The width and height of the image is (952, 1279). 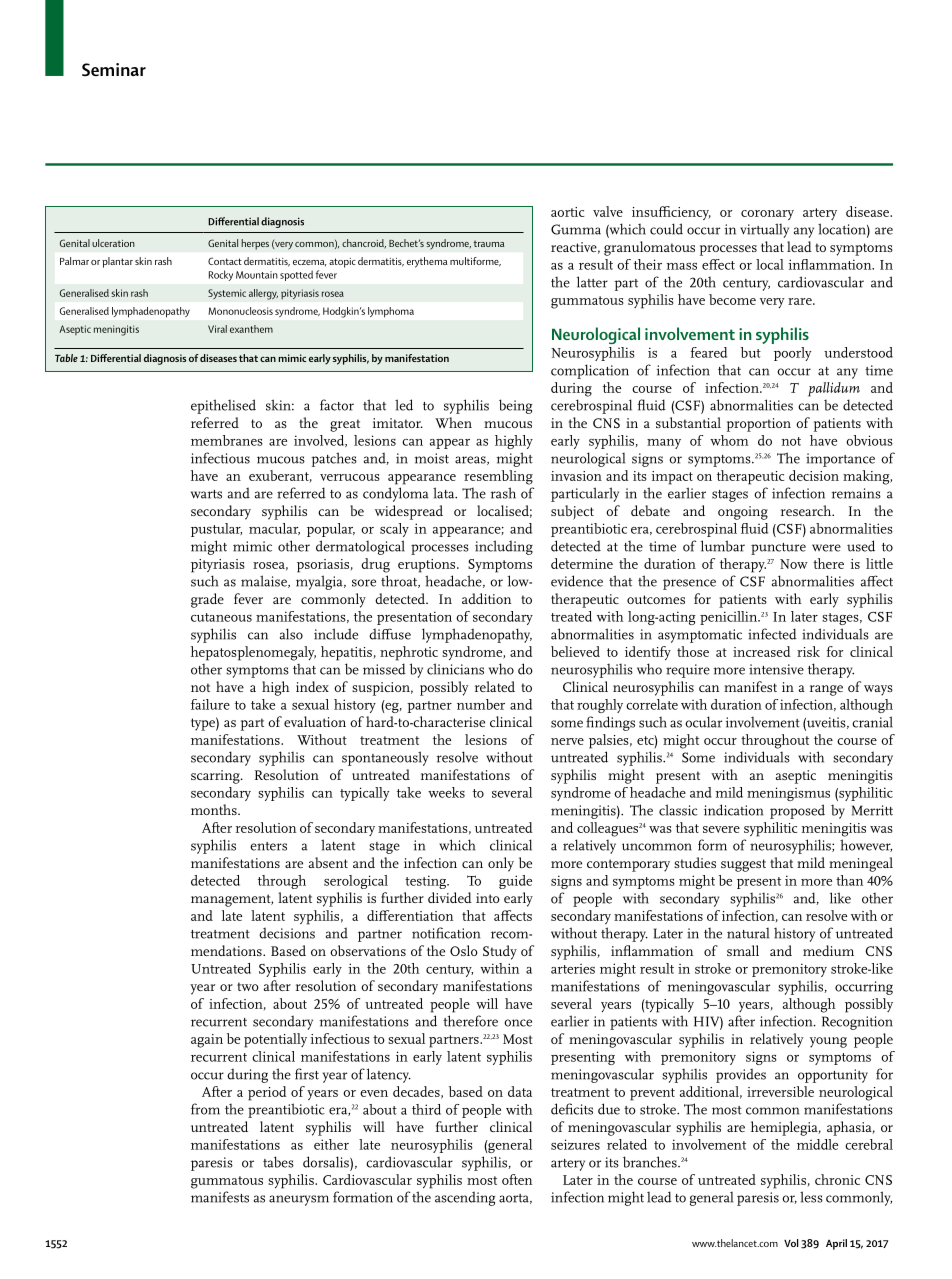 I want to click on tabes, so click(x=278, y=1162).
